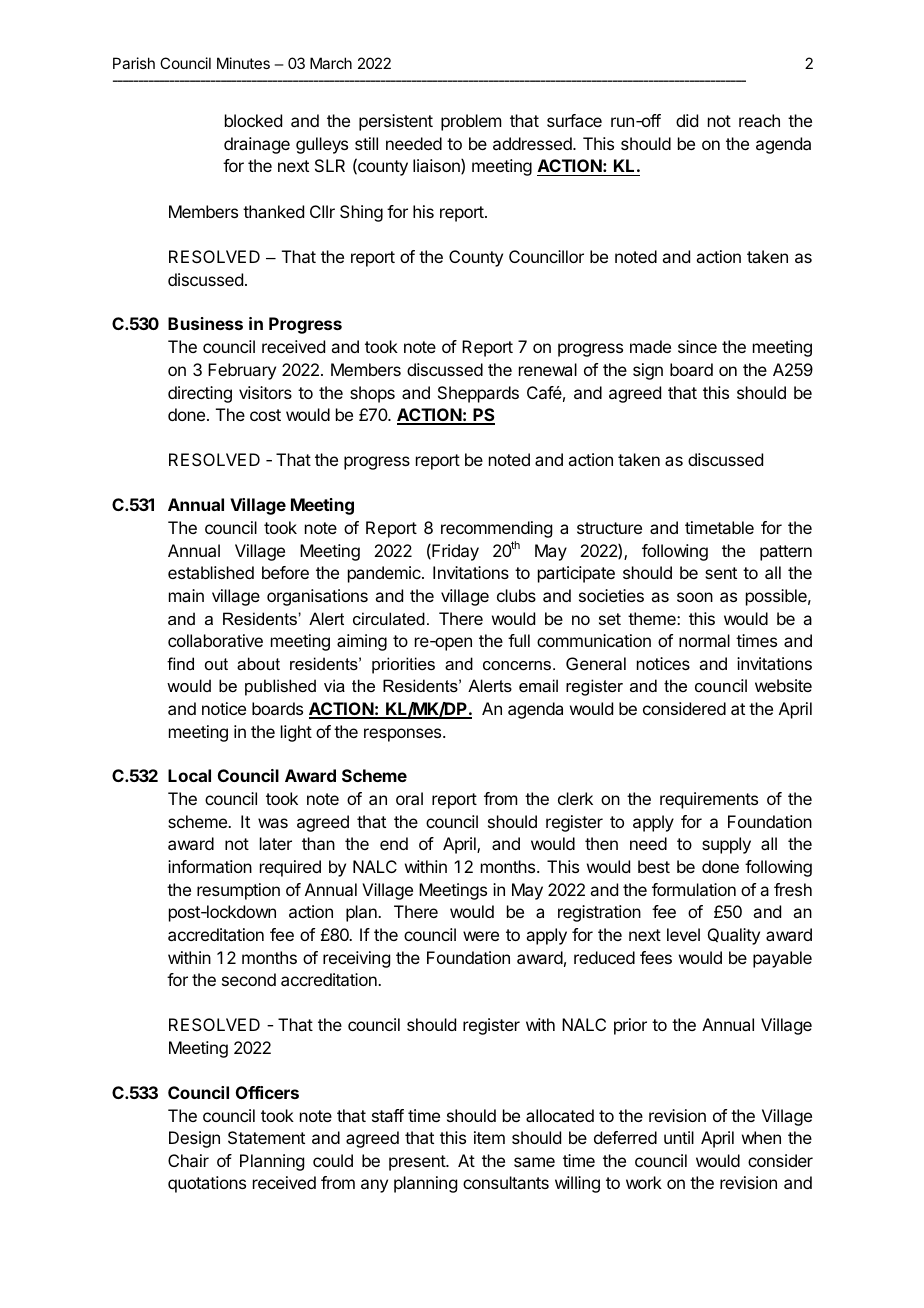 The width and height of the screenshot is (924, 1308). What do you see at coordinates (253, 120) in the screenshot?
I see `blocked` at bounding box center [253, 120].
